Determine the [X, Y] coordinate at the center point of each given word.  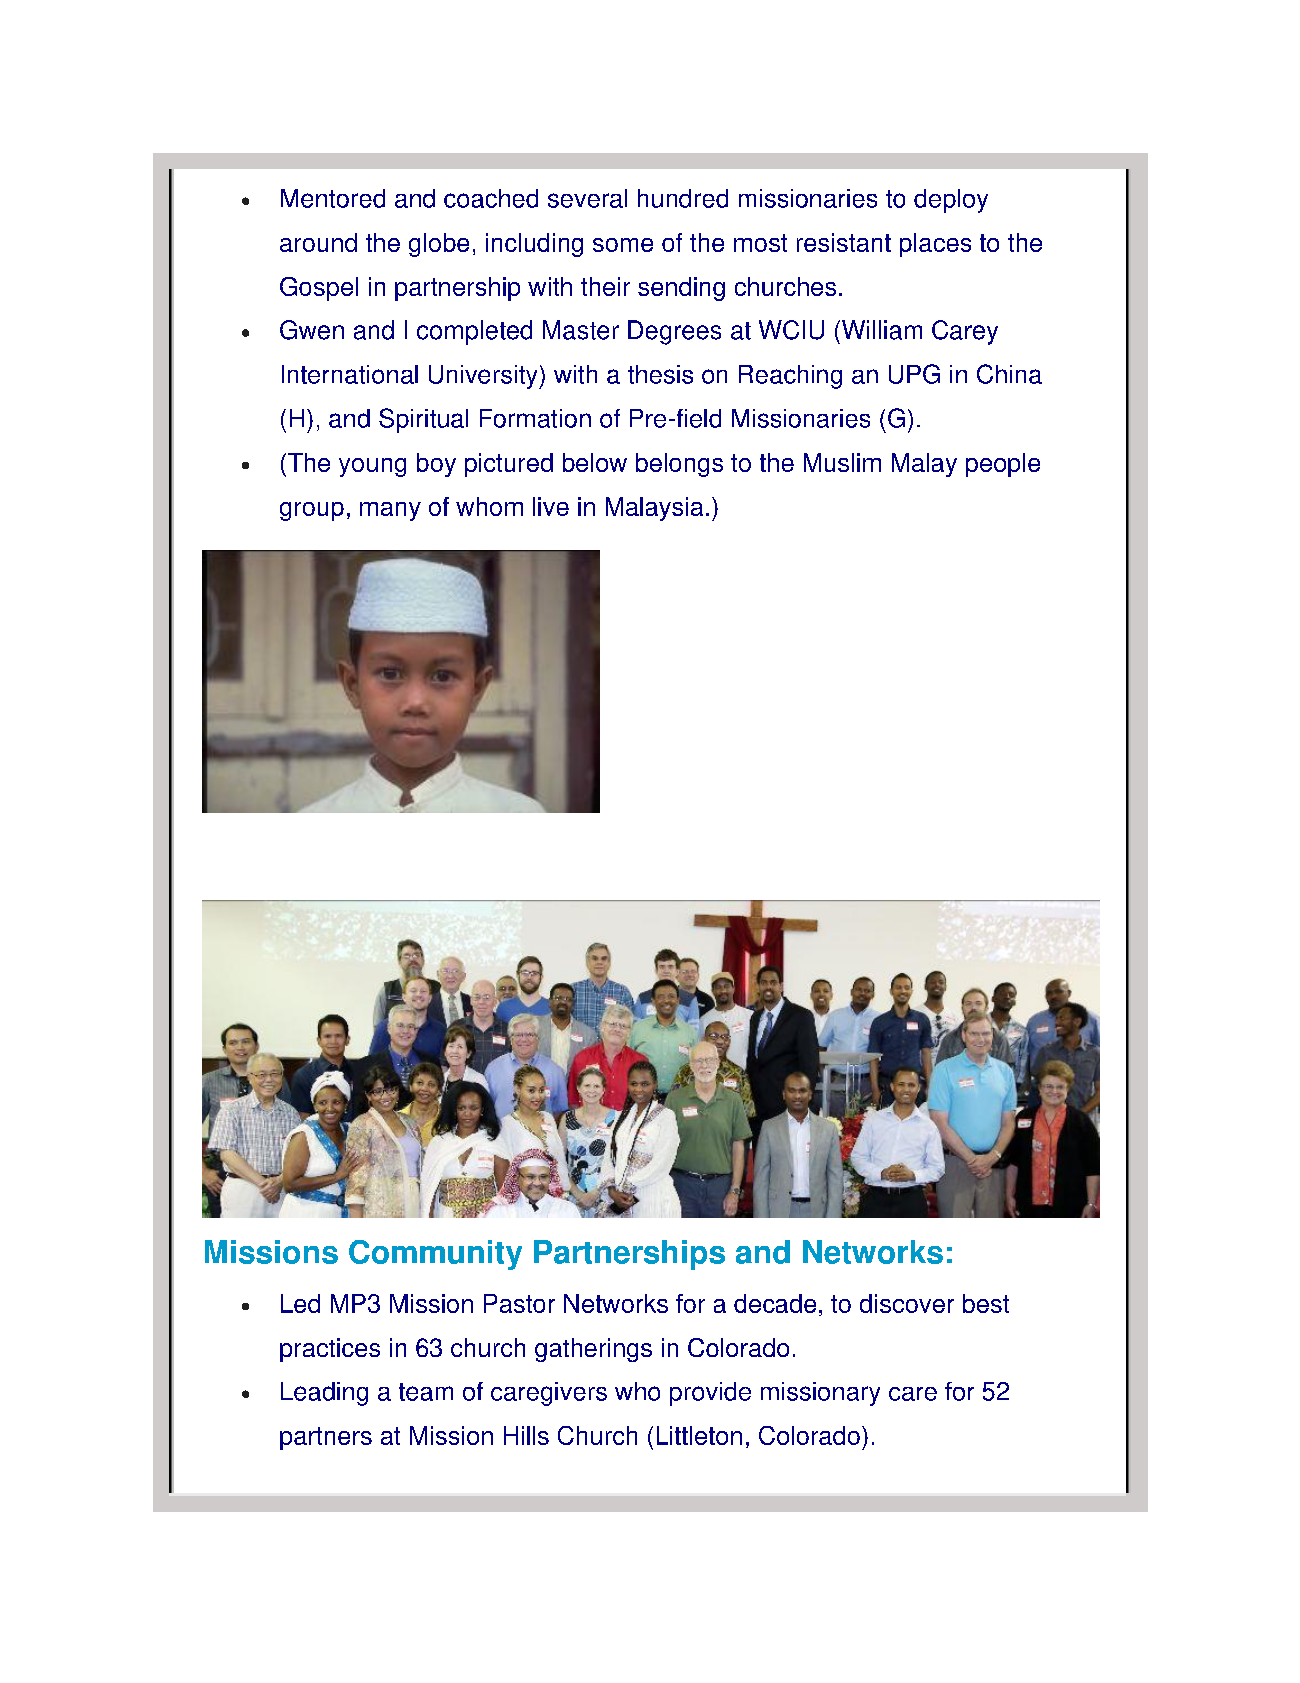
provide [710, 1394]
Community [435, 1255]
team [426, 1392]
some [623, 245]
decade [775, 1303]
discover [907, 1303]
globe [439, 245]
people [1003, 465]
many [390, 511]
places [935, 245]
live [551, 506]
